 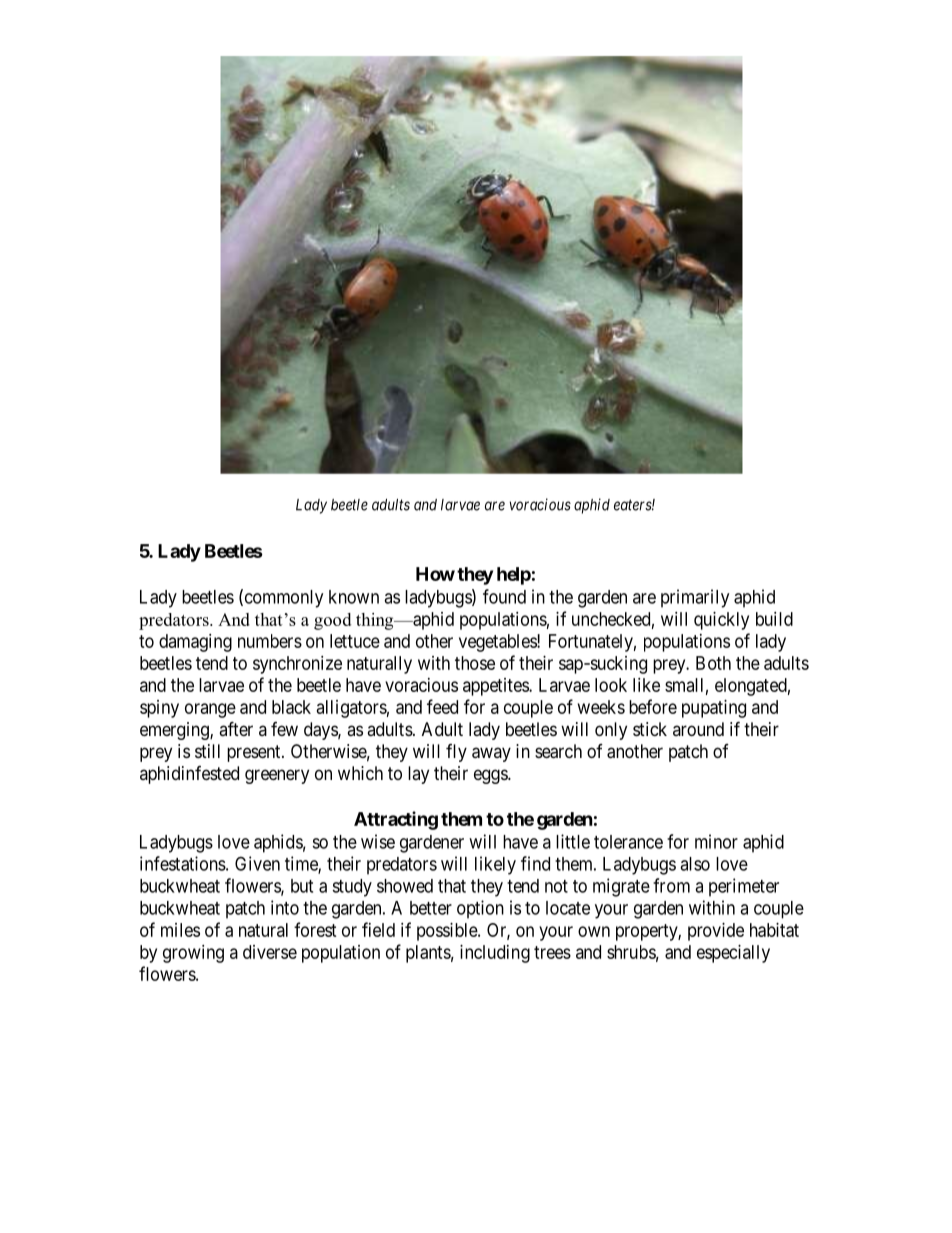 What do you see at coordinates (354, 597) in the page?
I see `known` at bounding box center [354, 597].
